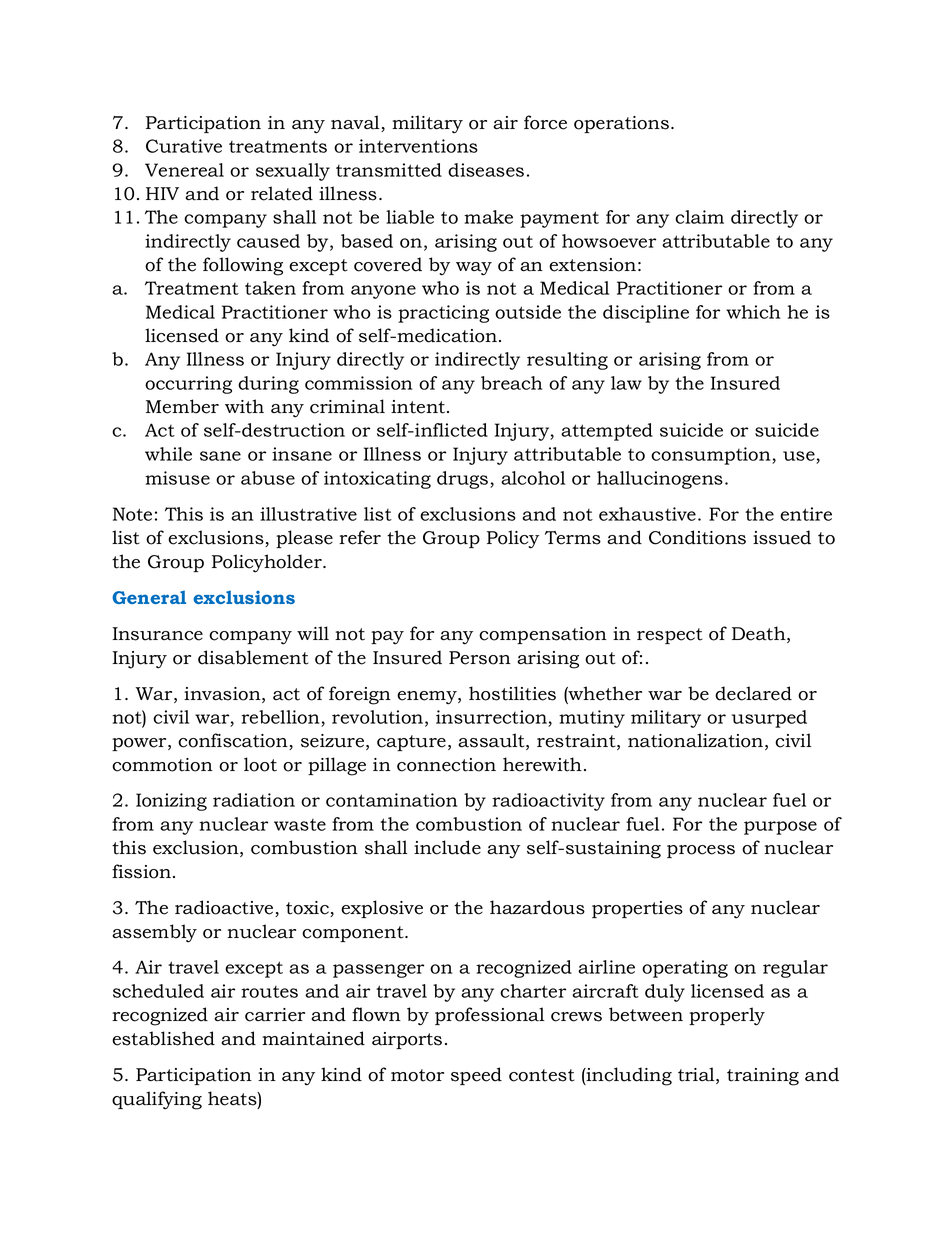 The height and width of the screenshot is (1233, 952). I want to click on consumption, so click(712, 456).
